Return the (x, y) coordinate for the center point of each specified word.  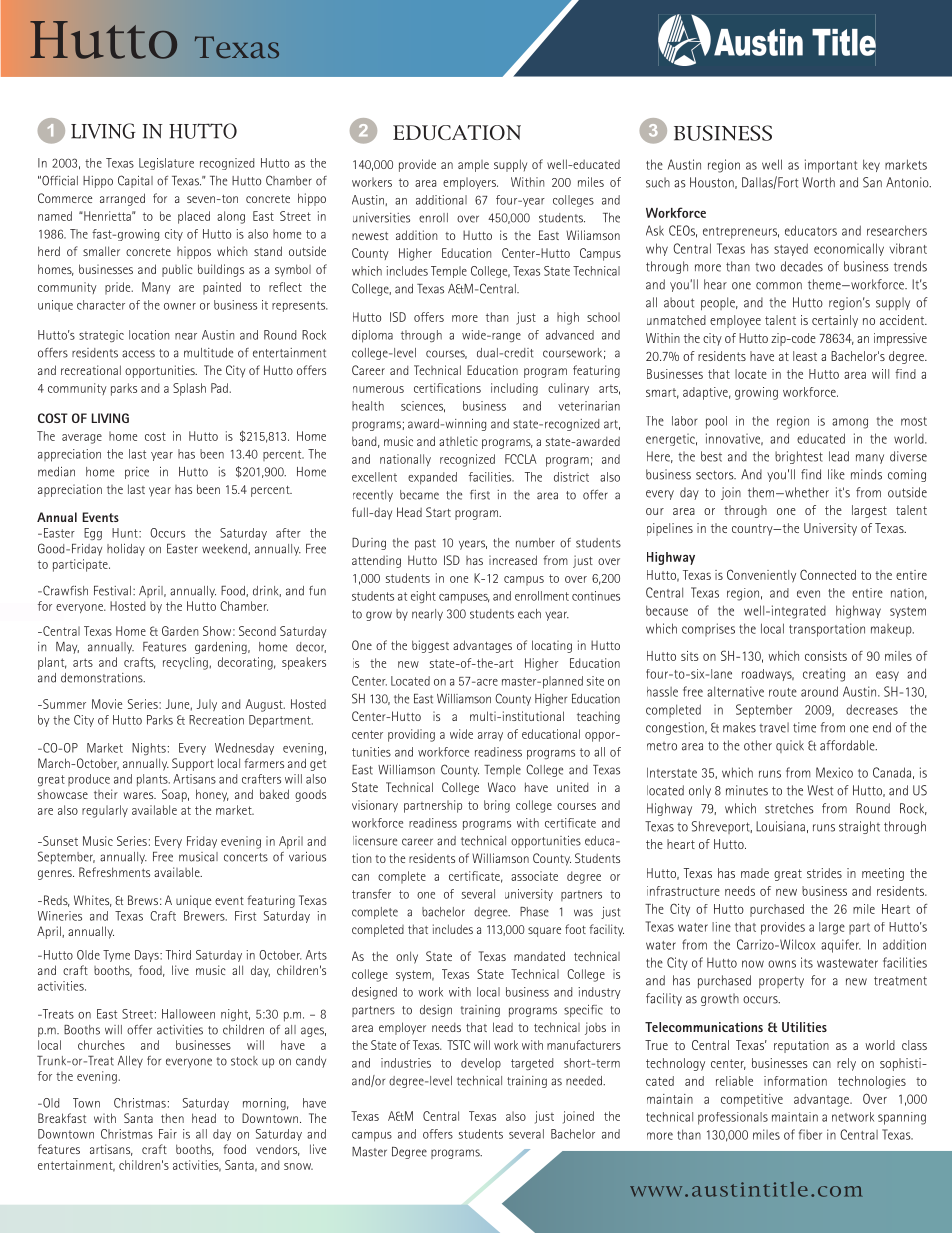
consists (826, 656)
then (172, 1118)
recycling (186, 663)
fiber (810, 1134)
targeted (532, 1064)
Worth (818, 182)
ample (473, 166)
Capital (135, 181)
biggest (430, 646)
